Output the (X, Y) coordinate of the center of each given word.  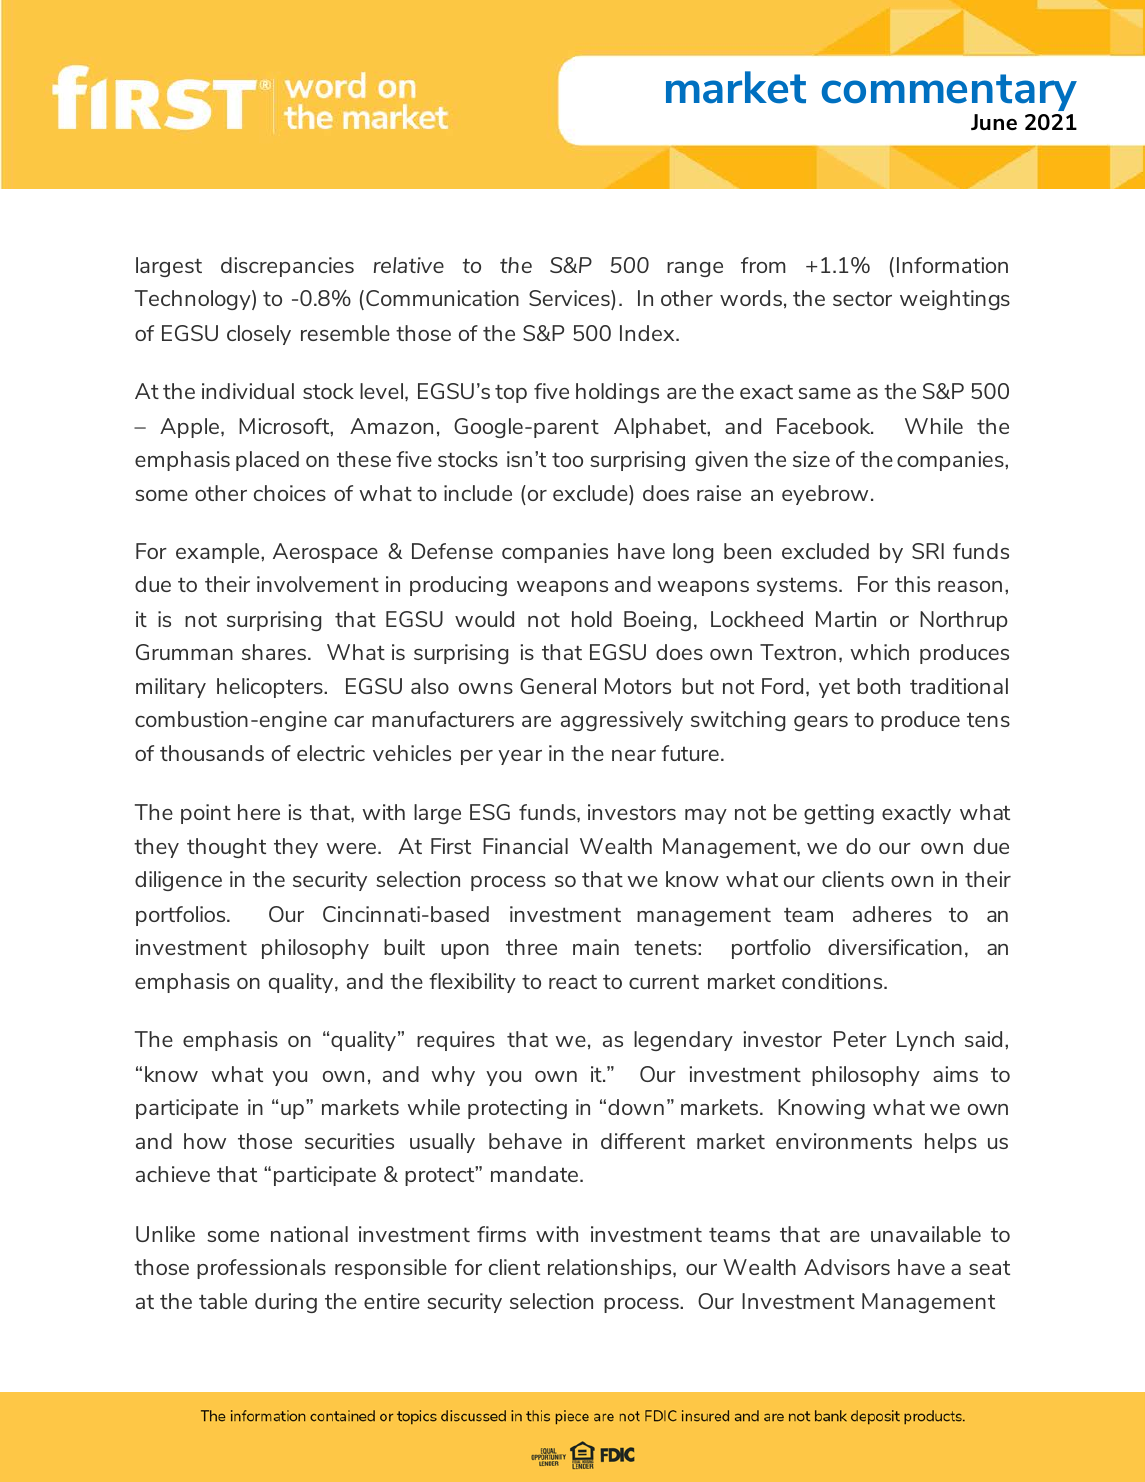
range (695, 269)
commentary (949, 92)
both (878, 686)
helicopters (271, 688)
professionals (261, 1269)
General (558, 686)
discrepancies (287, 267)
